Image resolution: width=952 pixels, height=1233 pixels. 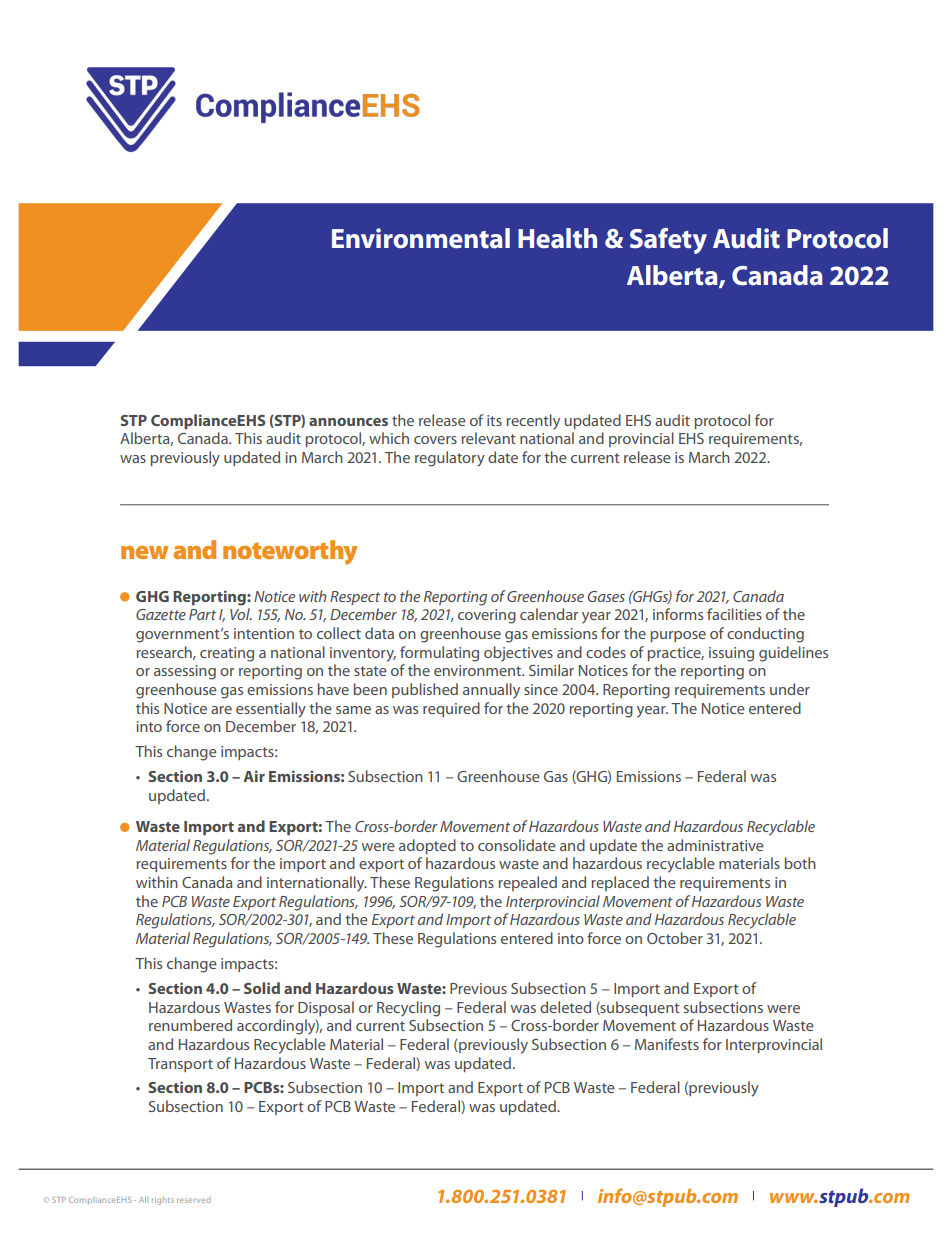 I want to click on Manifests, so click(x=667, y=1044).
